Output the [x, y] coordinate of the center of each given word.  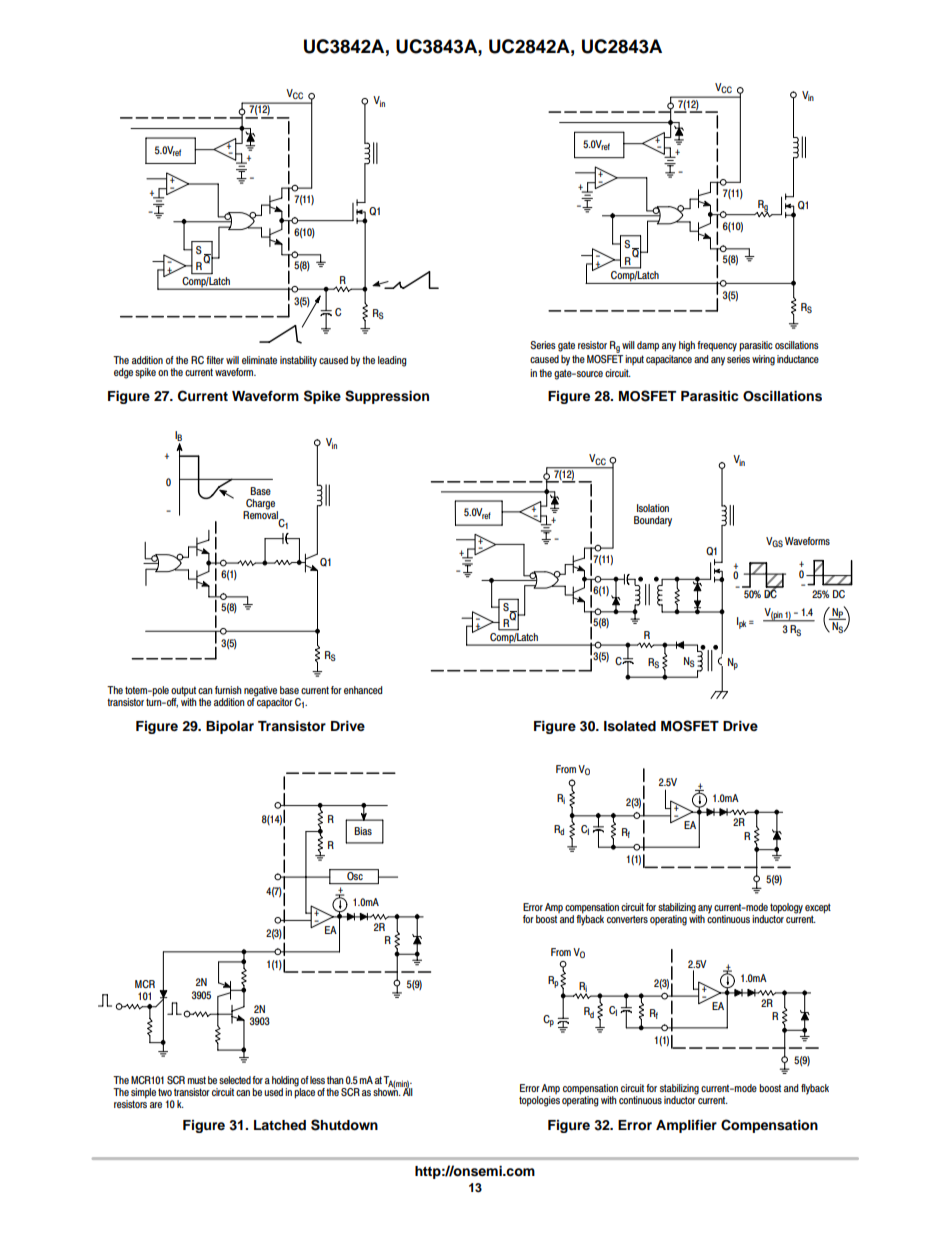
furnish [228, 690]
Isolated [630, 726]
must [196, 1080]
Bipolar [230, 727]
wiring [763, 360]
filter [215, 360]
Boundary [653, 521]
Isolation [653, 508]
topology [786, 909]
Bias [363, 831]
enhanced [363, 690]
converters [627, 919]
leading [392, 361]
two [165, 1092]
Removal [261, 514]
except [818, 908]
